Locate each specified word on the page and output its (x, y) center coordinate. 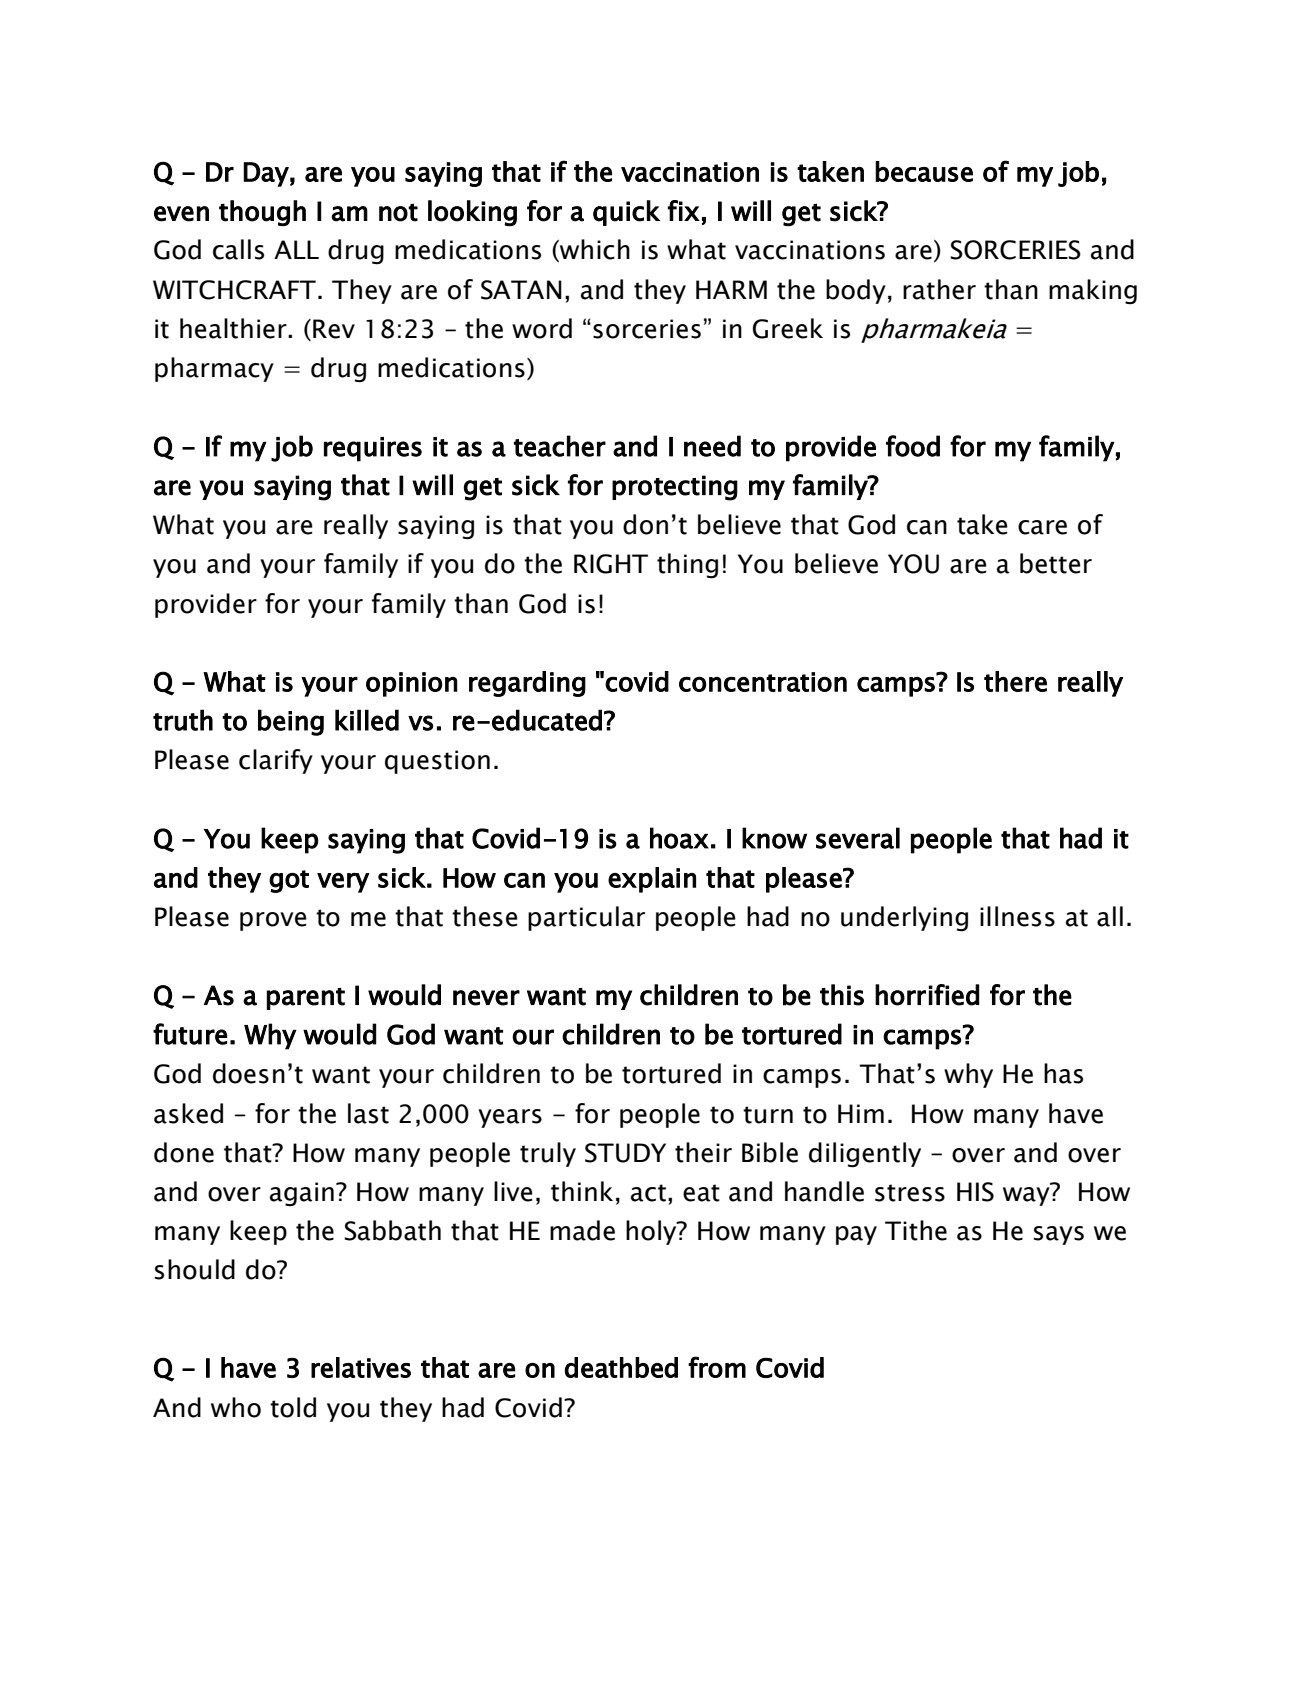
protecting (675, 488)
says (1059, 1235)
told (293, 1407)
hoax (679, 838)
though (262, 213)
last (368, 1113)
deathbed (621, 1367)
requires (373, 449)
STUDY (625, 1153)
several (858, 838)
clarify (276, 761)
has (1063, 1073)
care (1042, 527)
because (924, 171)
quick (626, 213)
